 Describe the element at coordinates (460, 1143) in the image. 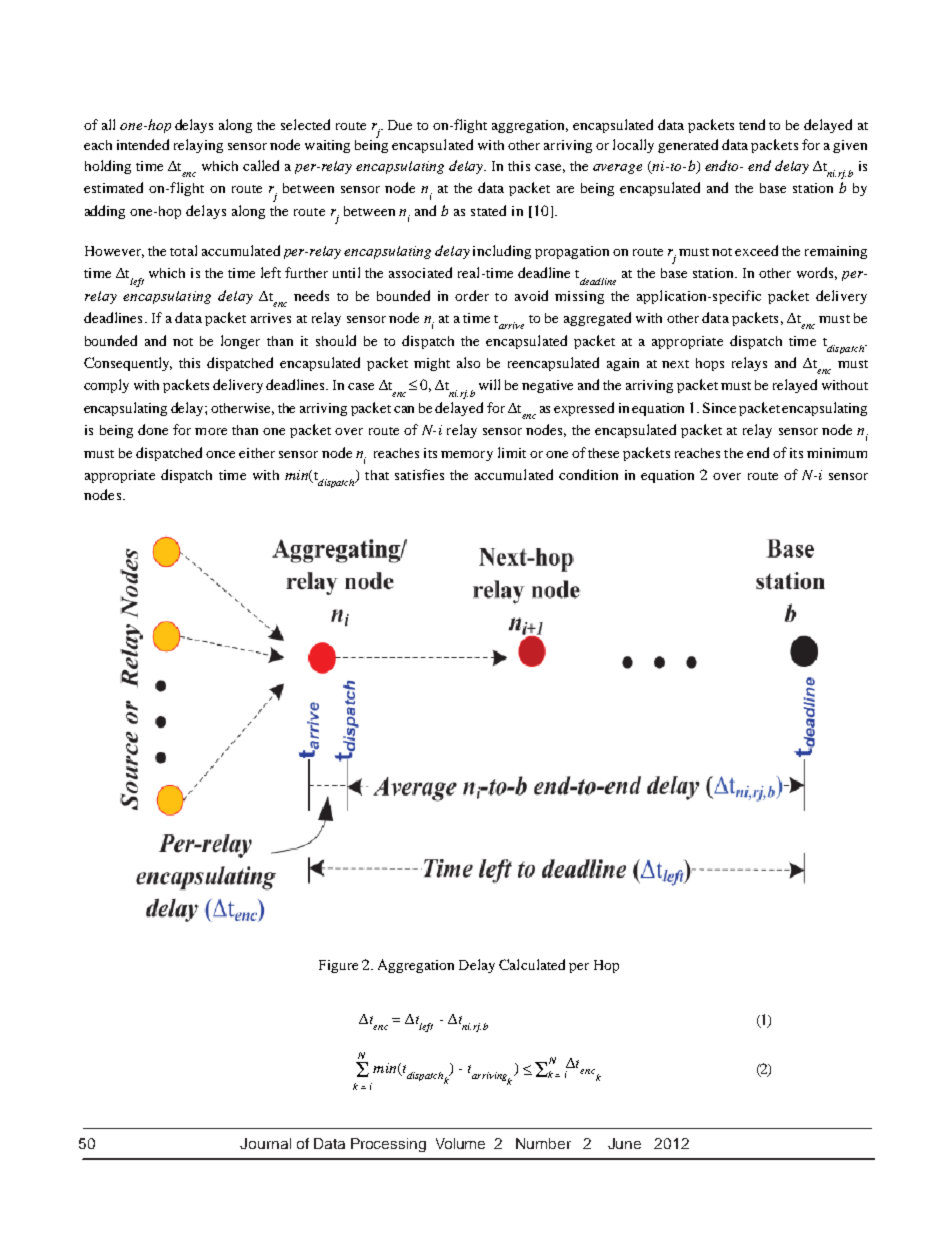

I see `Volume` at that location.
